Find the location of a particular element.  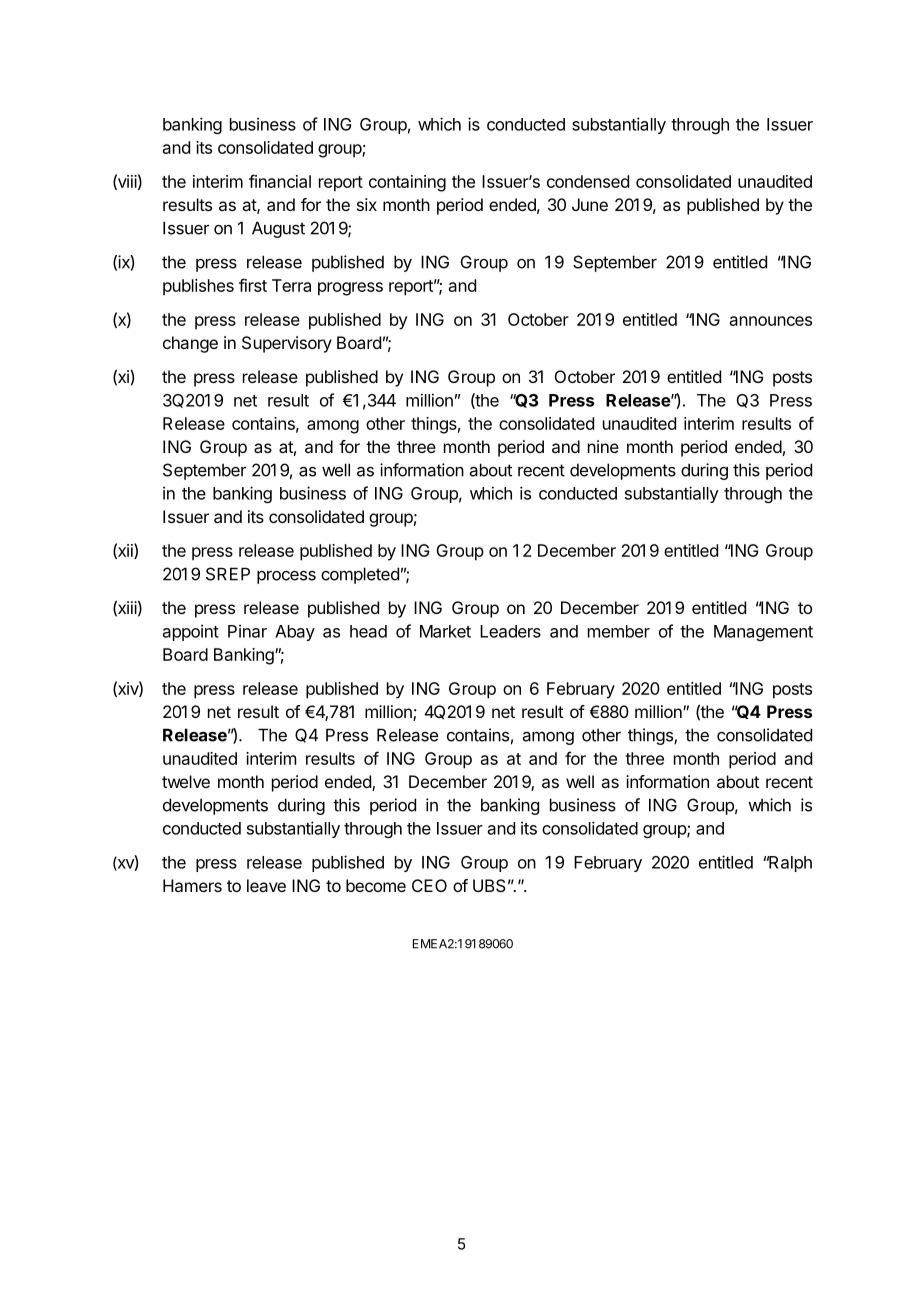

Supervisory is located at coordinates (287, 344).
